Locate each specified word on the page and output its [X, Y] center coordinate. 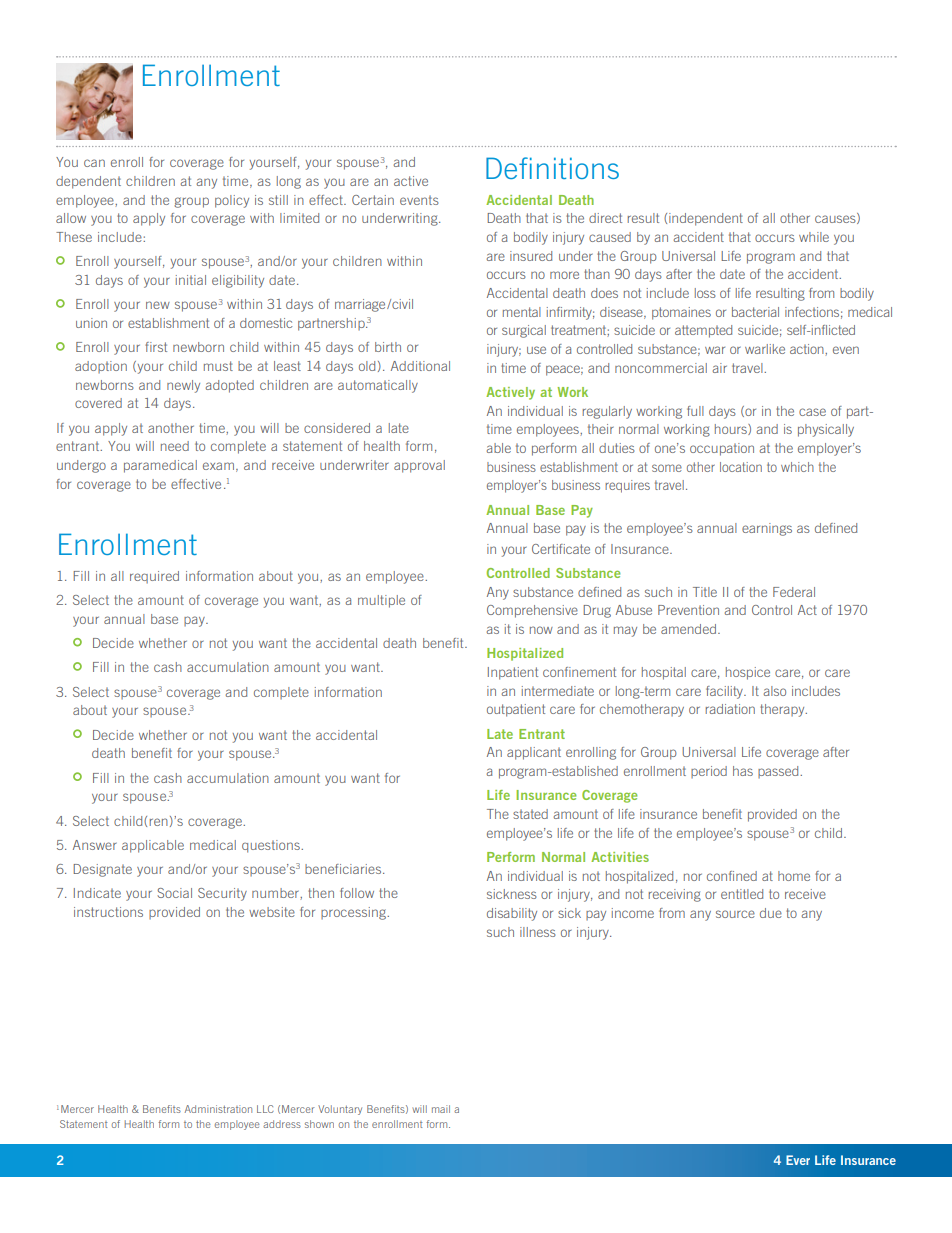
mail [441, 1109]
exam [218, 466]
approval [419, 466]
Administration [218, 1109]
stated [530, 814]
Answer [95, 845]
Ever [798, 1160]
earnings [767, 529]
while [814, 237]
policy [232, 201]
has [743, 771]
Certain [373, 200]
